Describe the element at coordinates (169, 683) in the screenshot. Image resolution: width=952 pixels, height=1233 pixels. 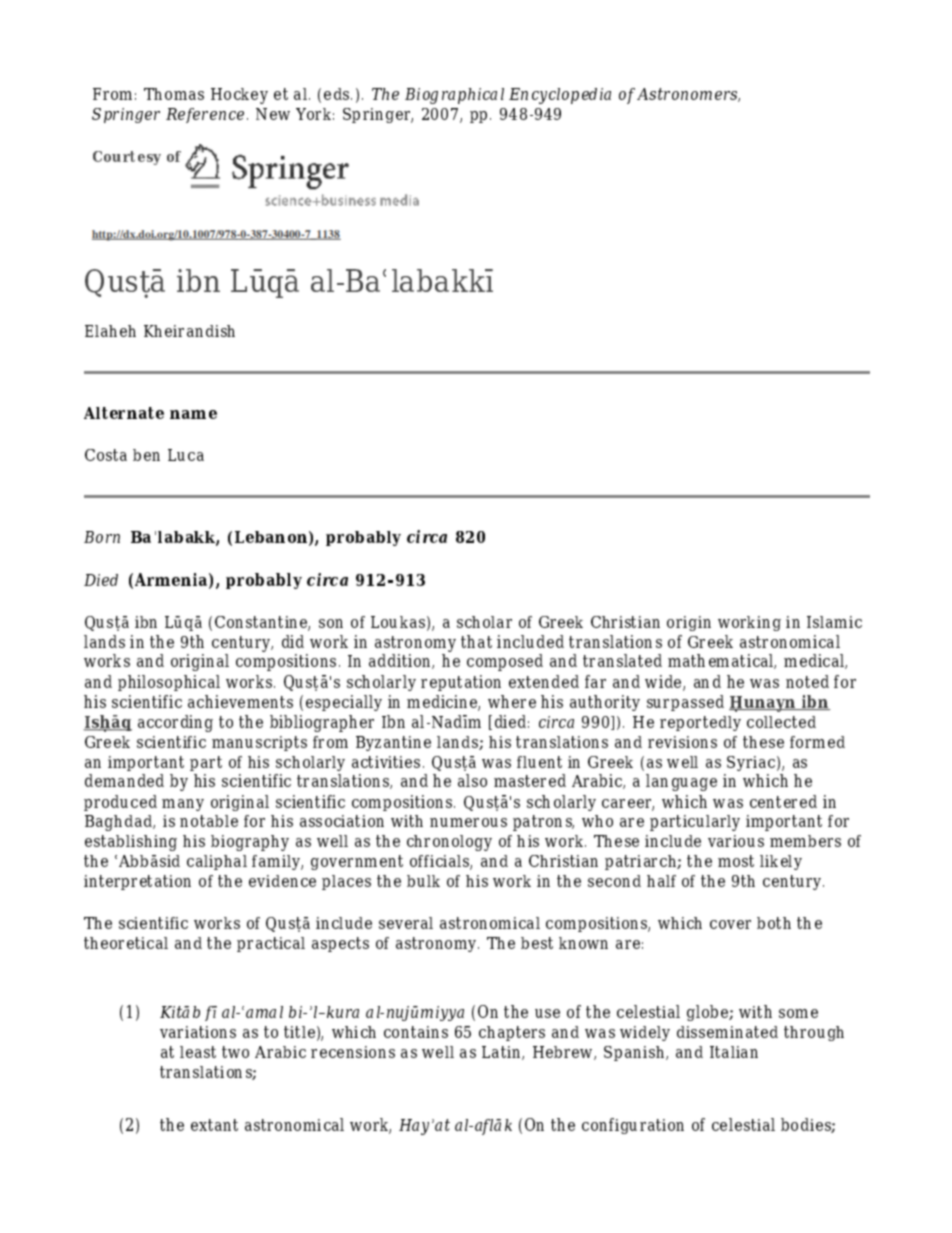
I see `philosophical` at that location.
